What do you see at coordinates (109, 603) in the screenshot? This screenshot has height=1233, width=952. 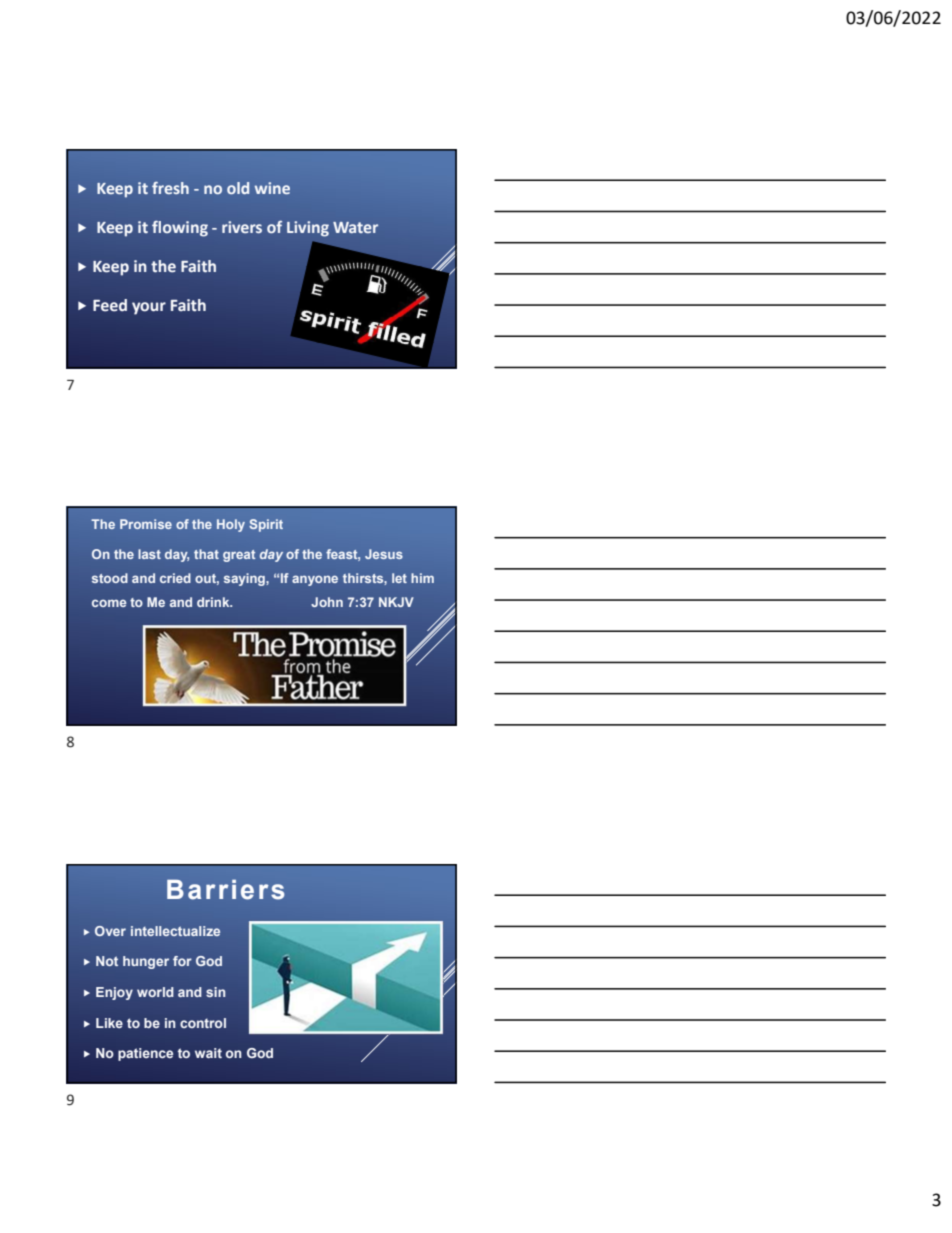 I see `come` at bounding box center [109, 603].
